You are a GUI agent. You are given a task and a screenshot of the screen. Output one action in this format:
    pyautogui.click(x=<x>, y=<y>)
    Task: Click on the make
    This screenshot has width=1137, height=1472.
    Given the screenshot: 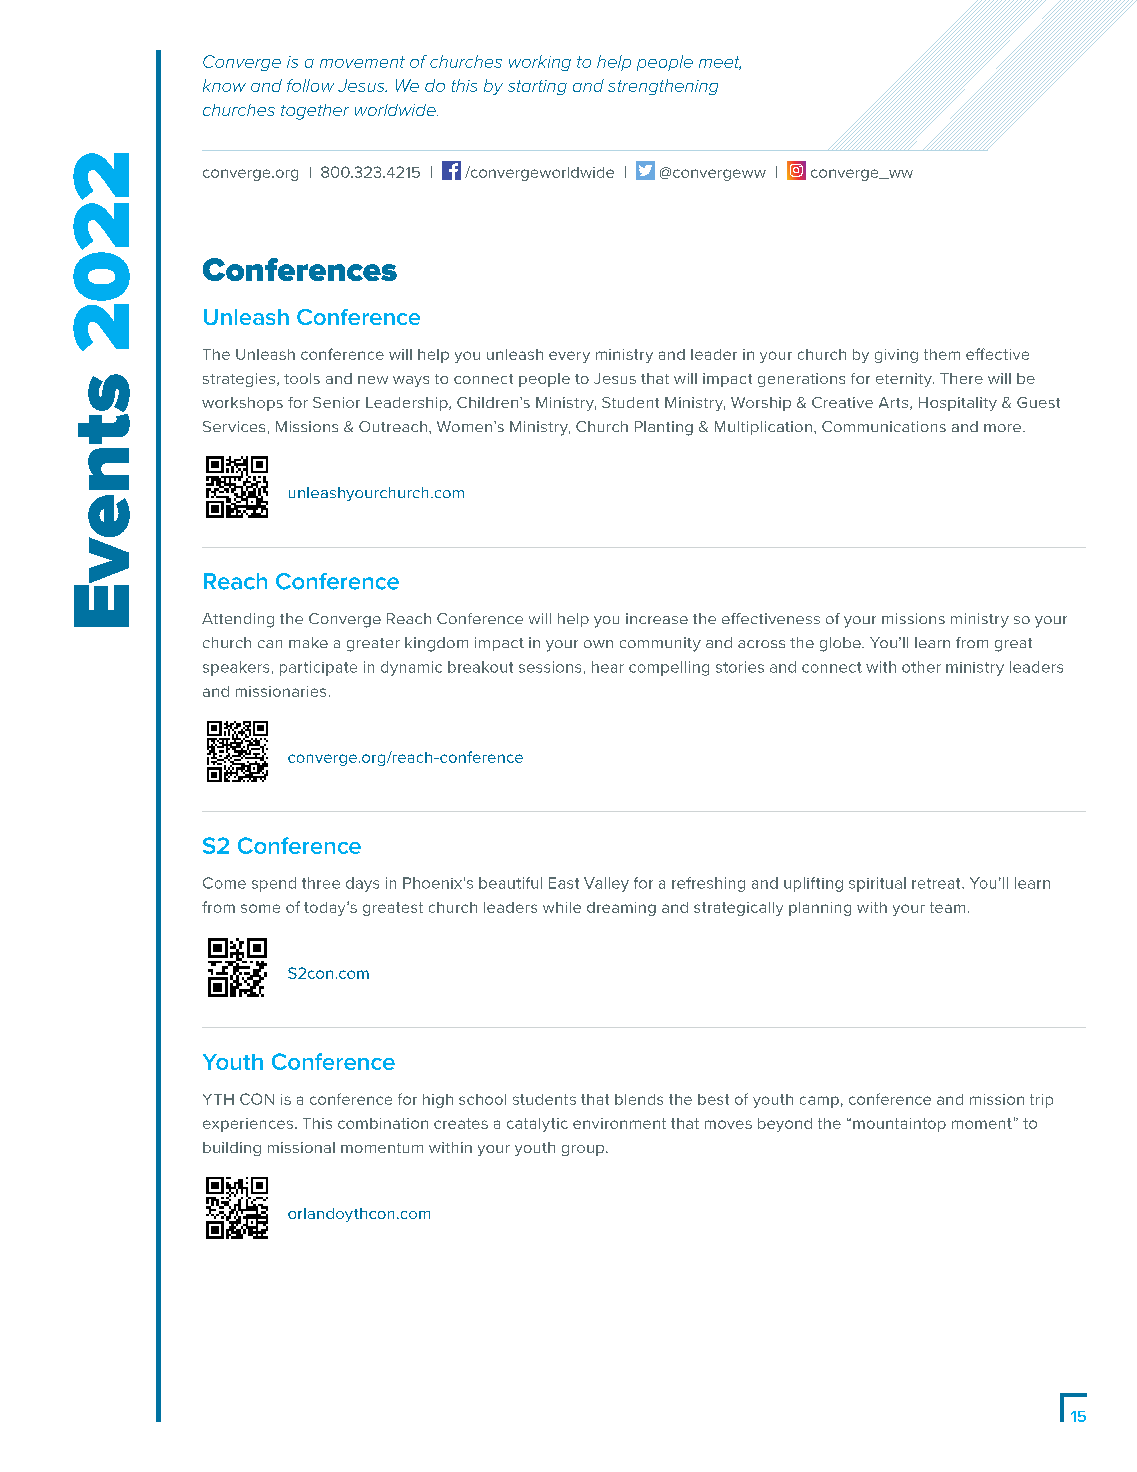 What is the action you would take?
    pyautogui.click(x=308, y=642)
